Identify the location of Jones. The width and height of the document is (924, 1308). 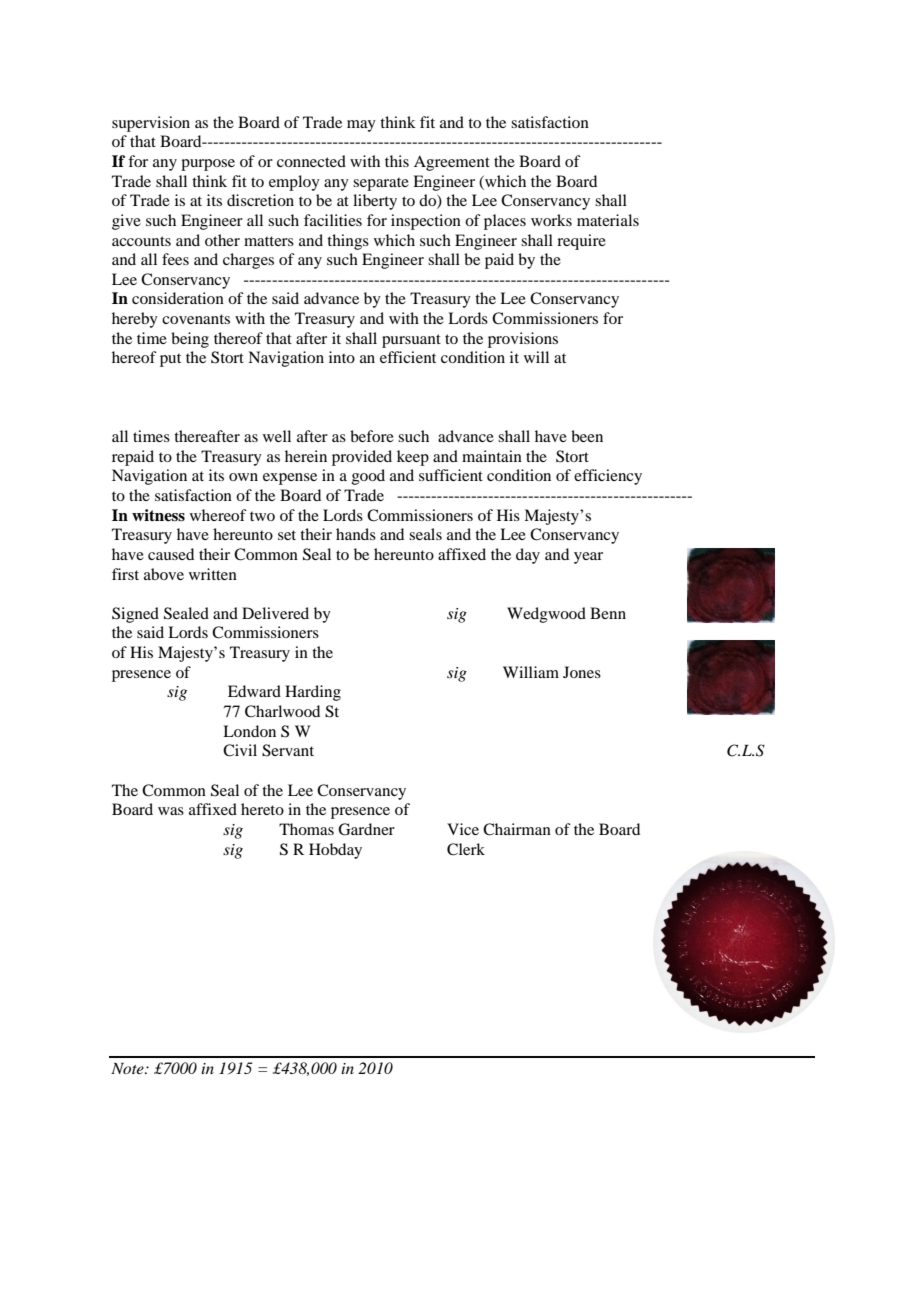
(582, 672).
